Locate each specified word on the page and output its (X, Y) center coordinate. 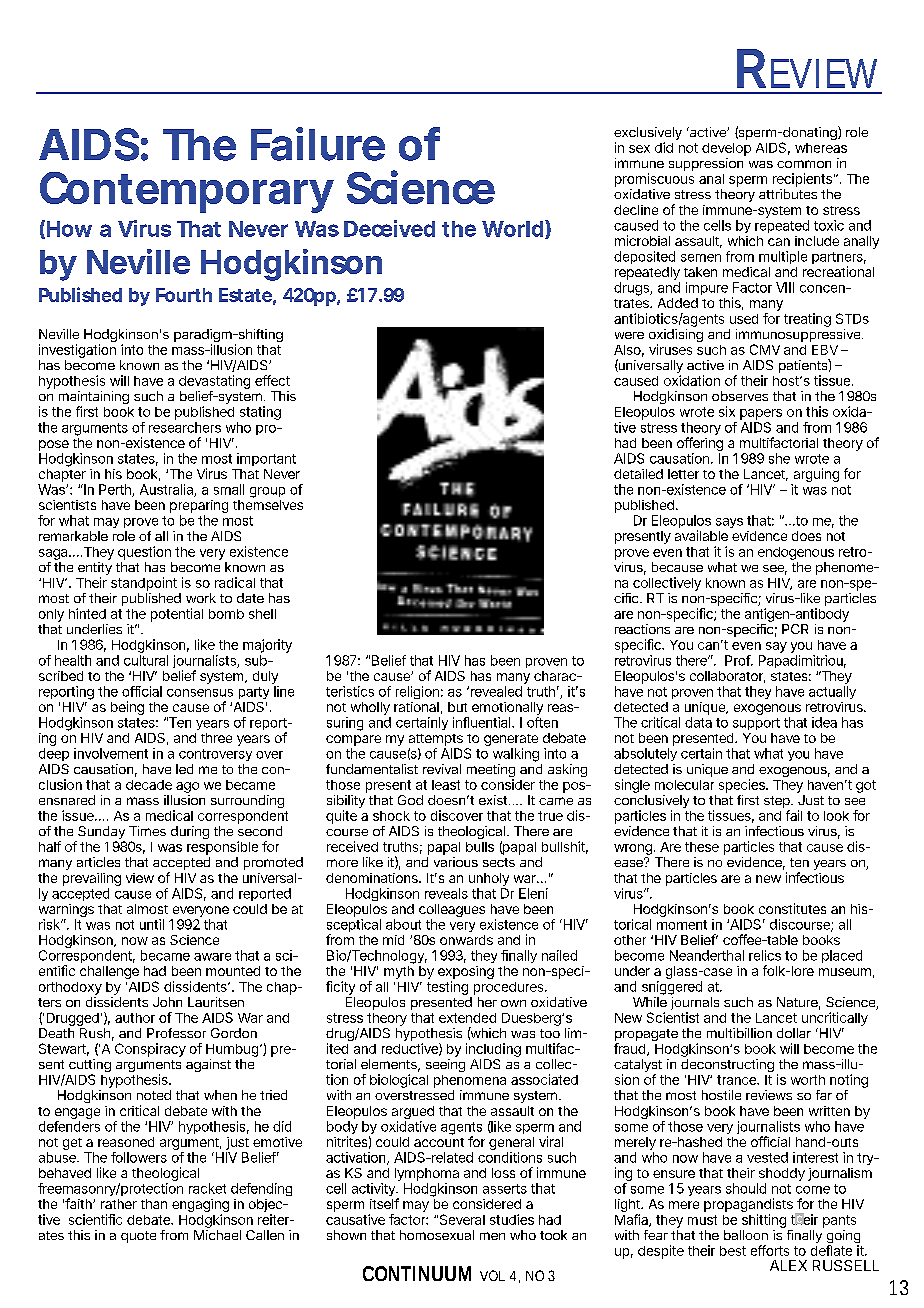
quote (138, 1237)
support (756, 724)
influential (483, 722)
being (127, 708)
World (512, 229)
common (804, 164)
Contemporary (186, 192)
